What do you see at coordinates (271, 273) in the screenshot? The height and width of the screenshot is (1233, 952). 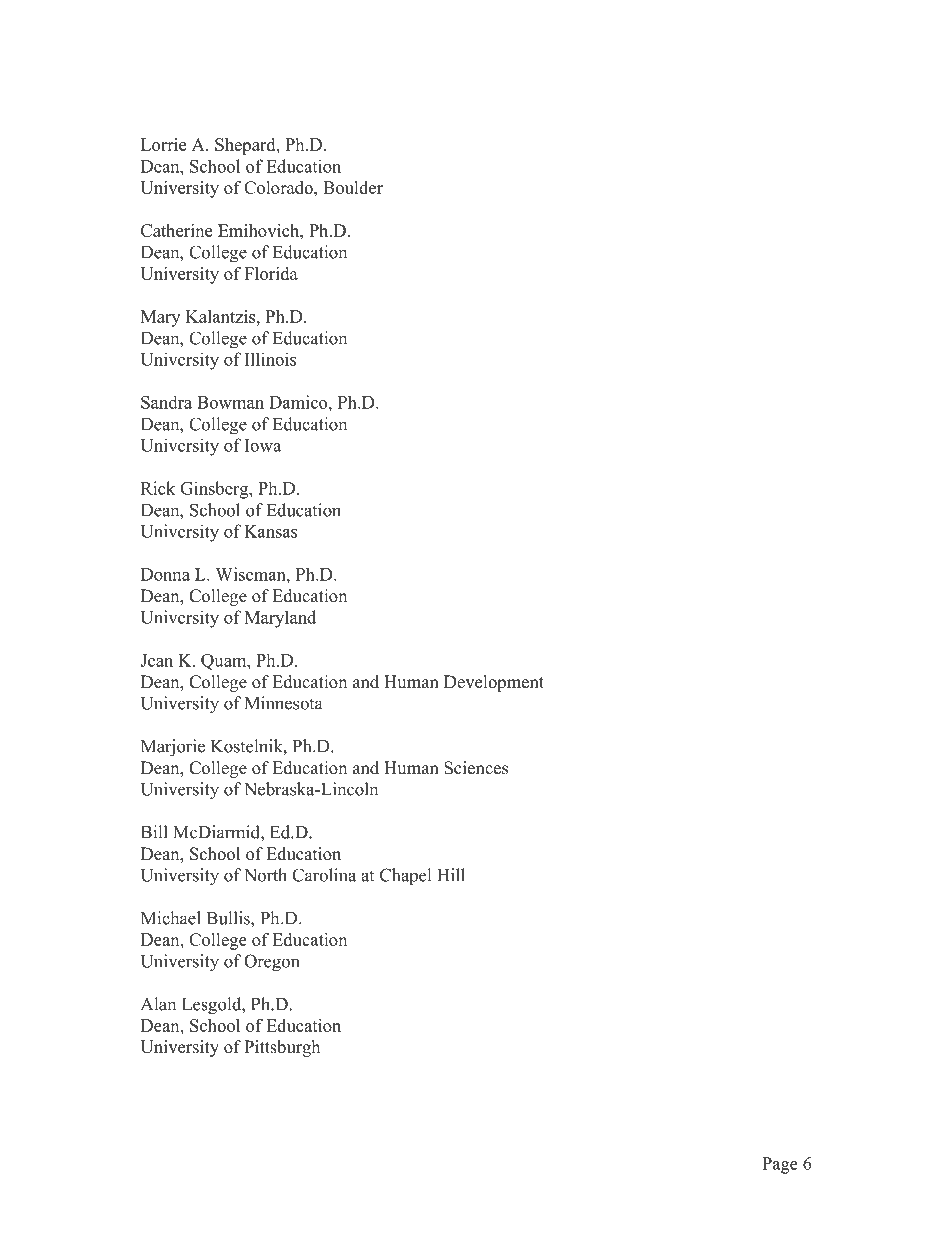 I see `Florida` at bounding box center [271, 273].
